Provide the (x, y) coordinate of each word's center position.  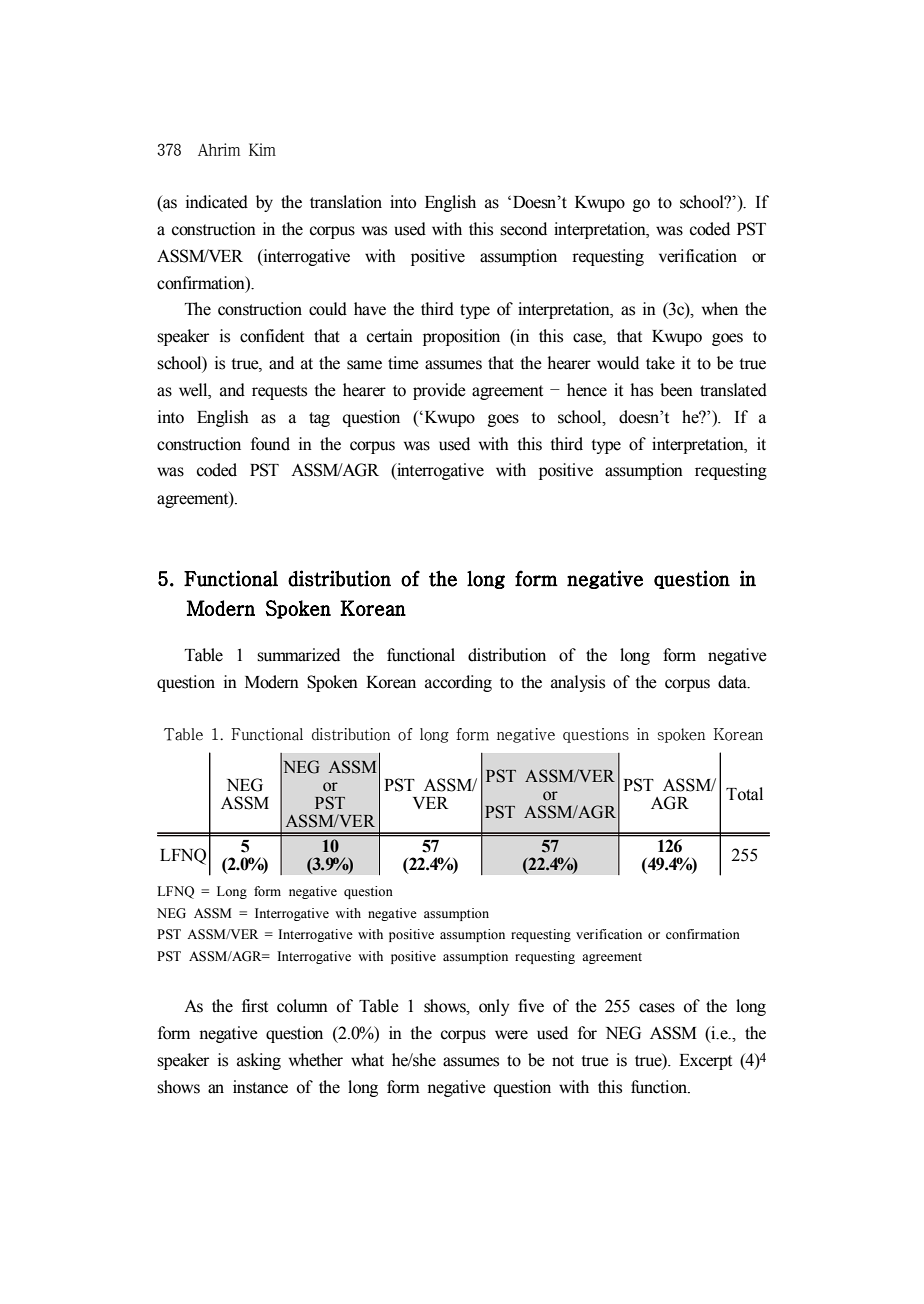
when (720, 309)
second (523, 229)
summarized (298, 655)
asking (259, 1061)
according (458, 683)
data (733, 682)
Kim (262, 149)
